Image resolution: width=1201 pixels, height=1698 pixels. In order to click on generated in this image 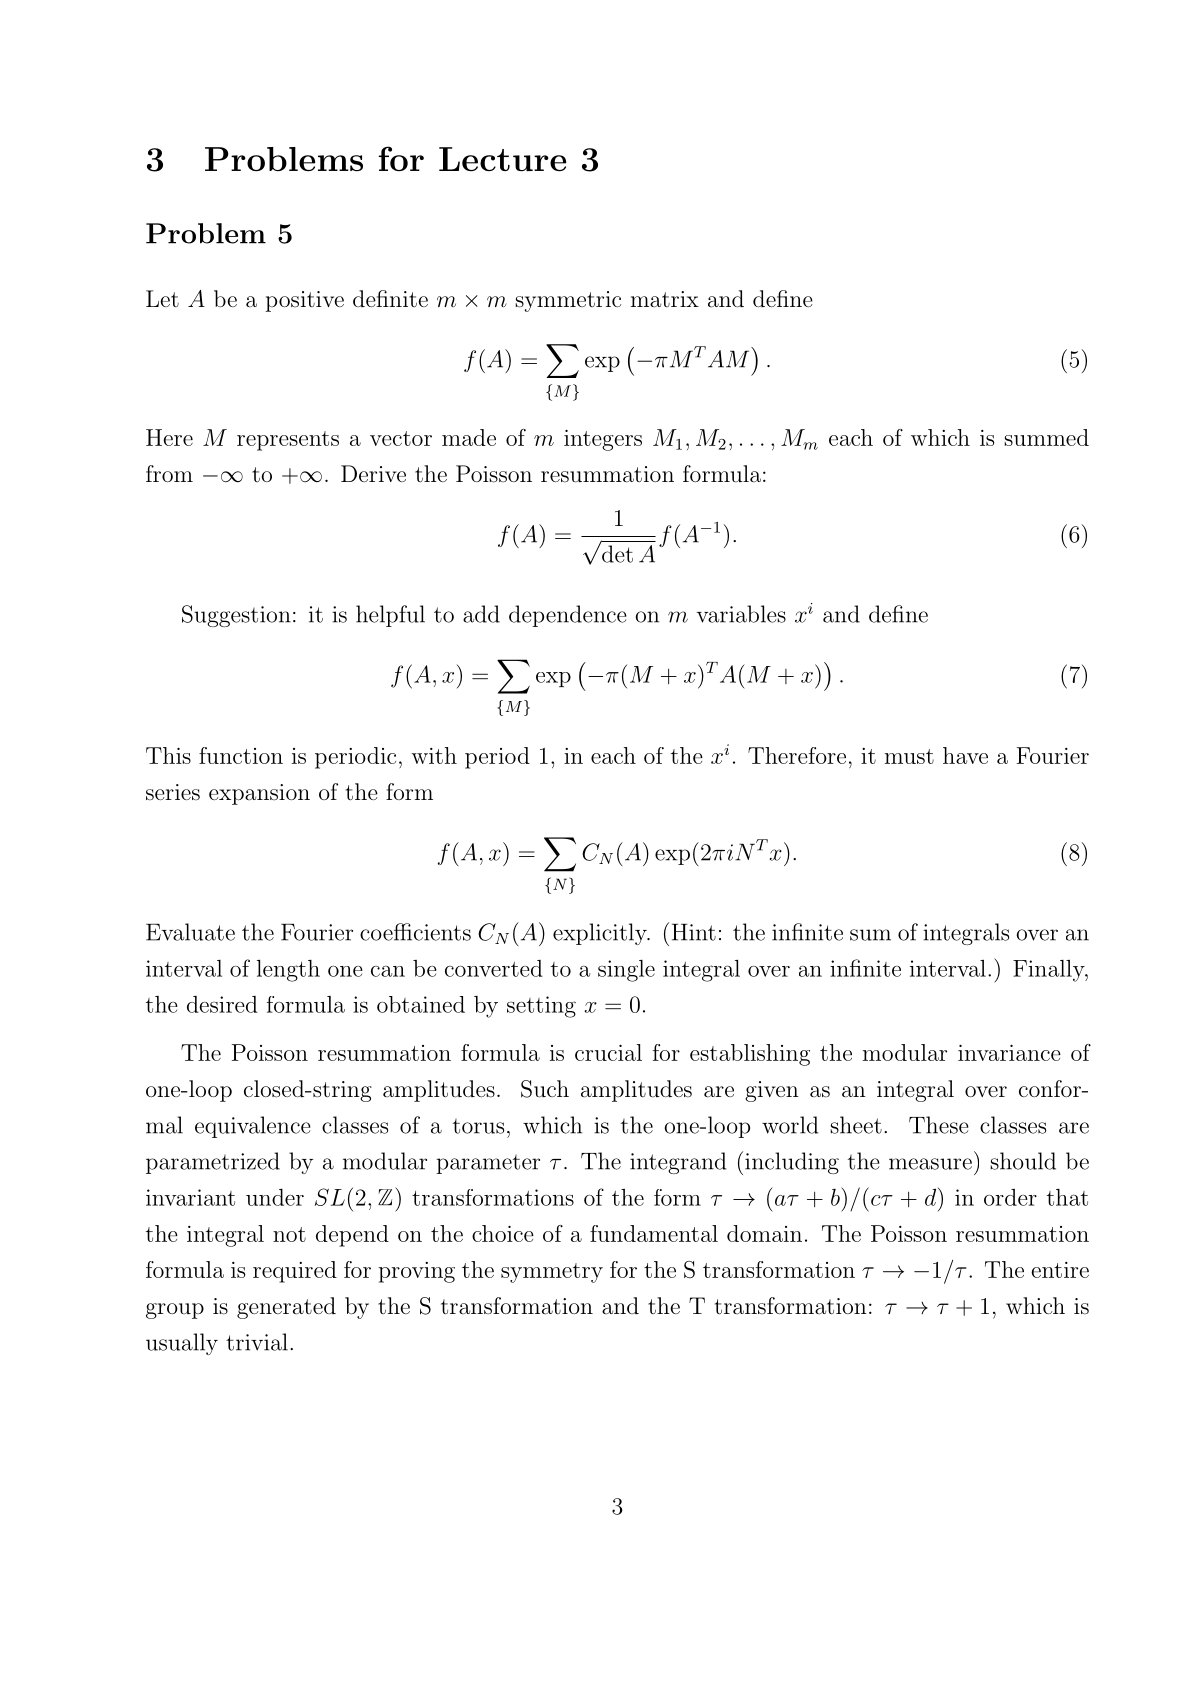, I will do `click(286, 1308)`.
